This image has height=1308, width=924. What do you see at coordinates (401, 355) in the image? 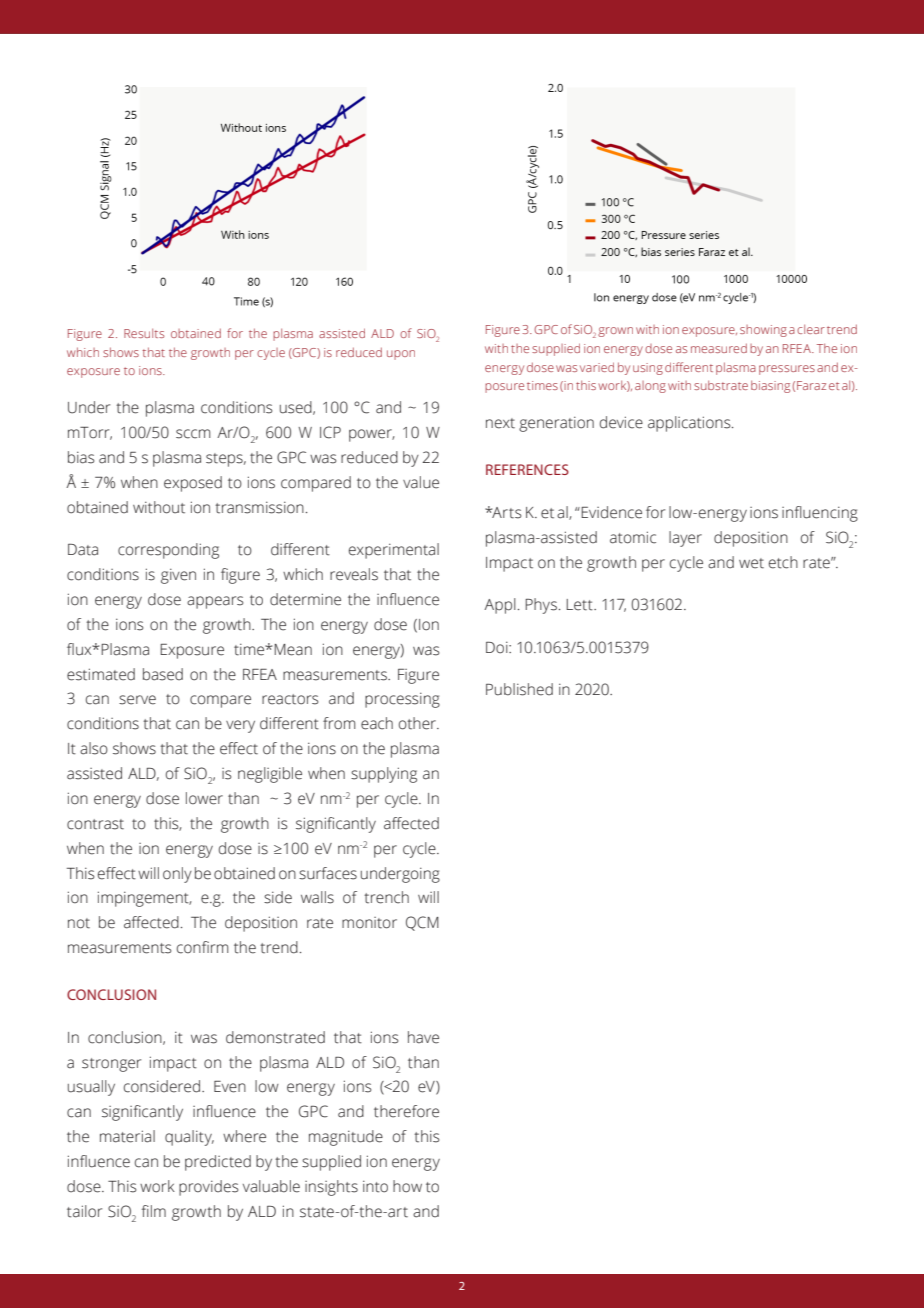
I see `upon` at bounding box center [401, 355].
